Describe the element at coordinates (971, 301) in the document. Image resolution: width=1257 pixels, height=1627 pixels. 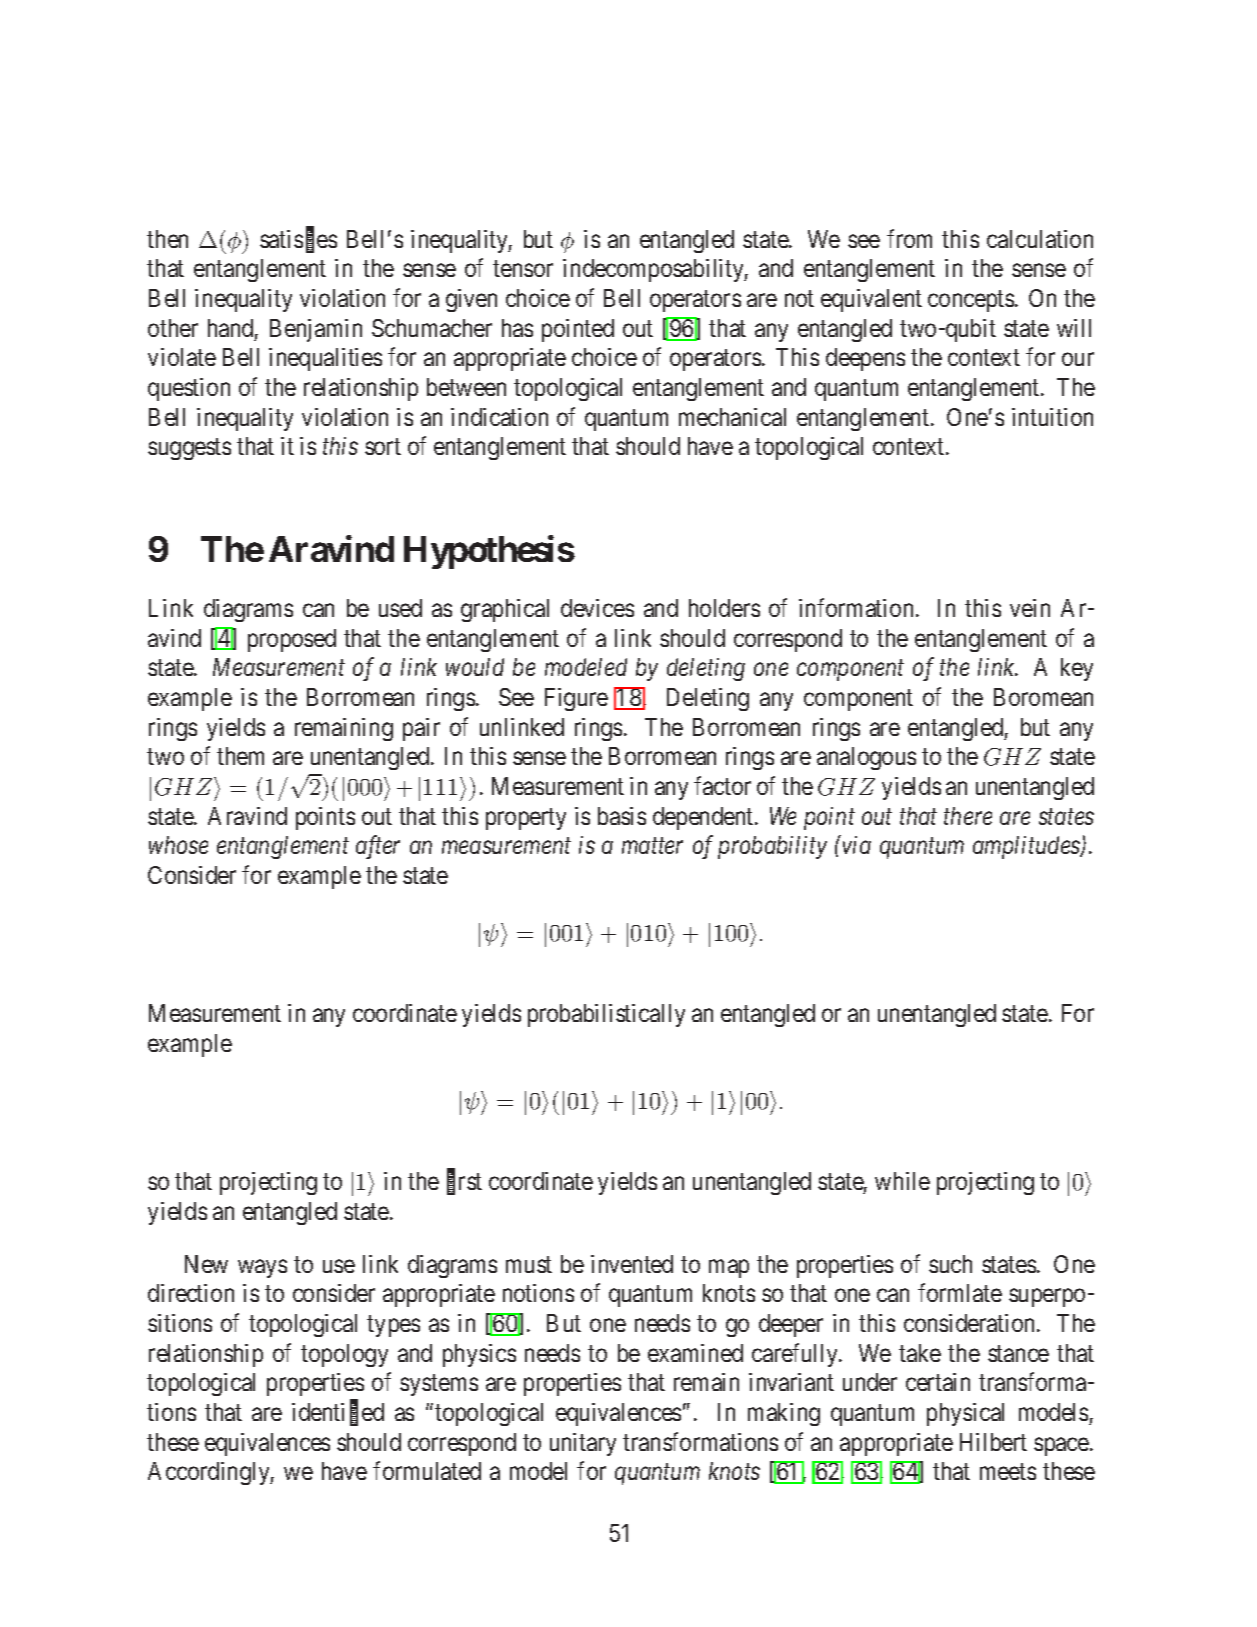
I see `concepts` at that location.
